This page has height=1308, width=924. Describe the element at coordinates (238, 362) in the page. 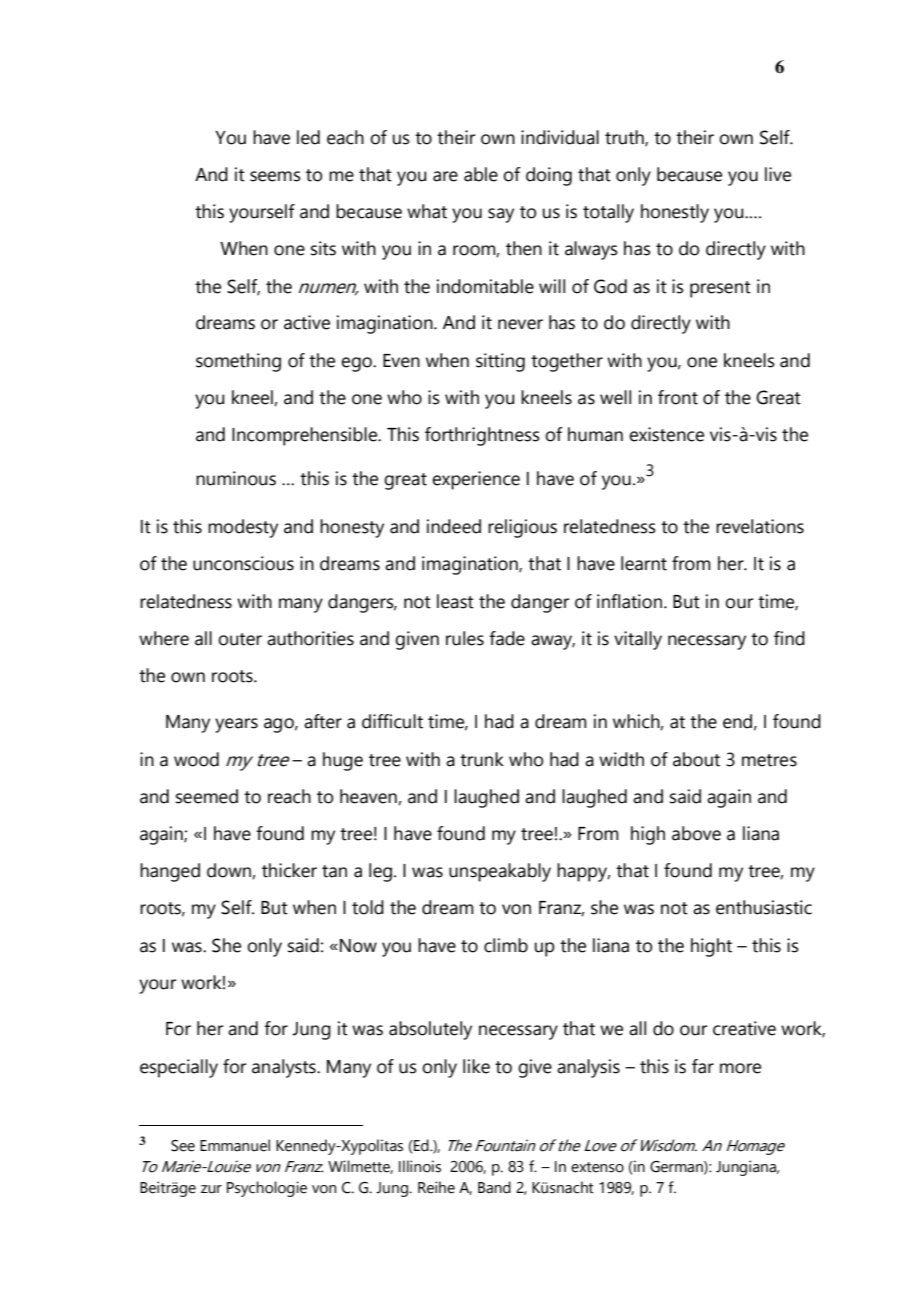

I see `something` at that location.
